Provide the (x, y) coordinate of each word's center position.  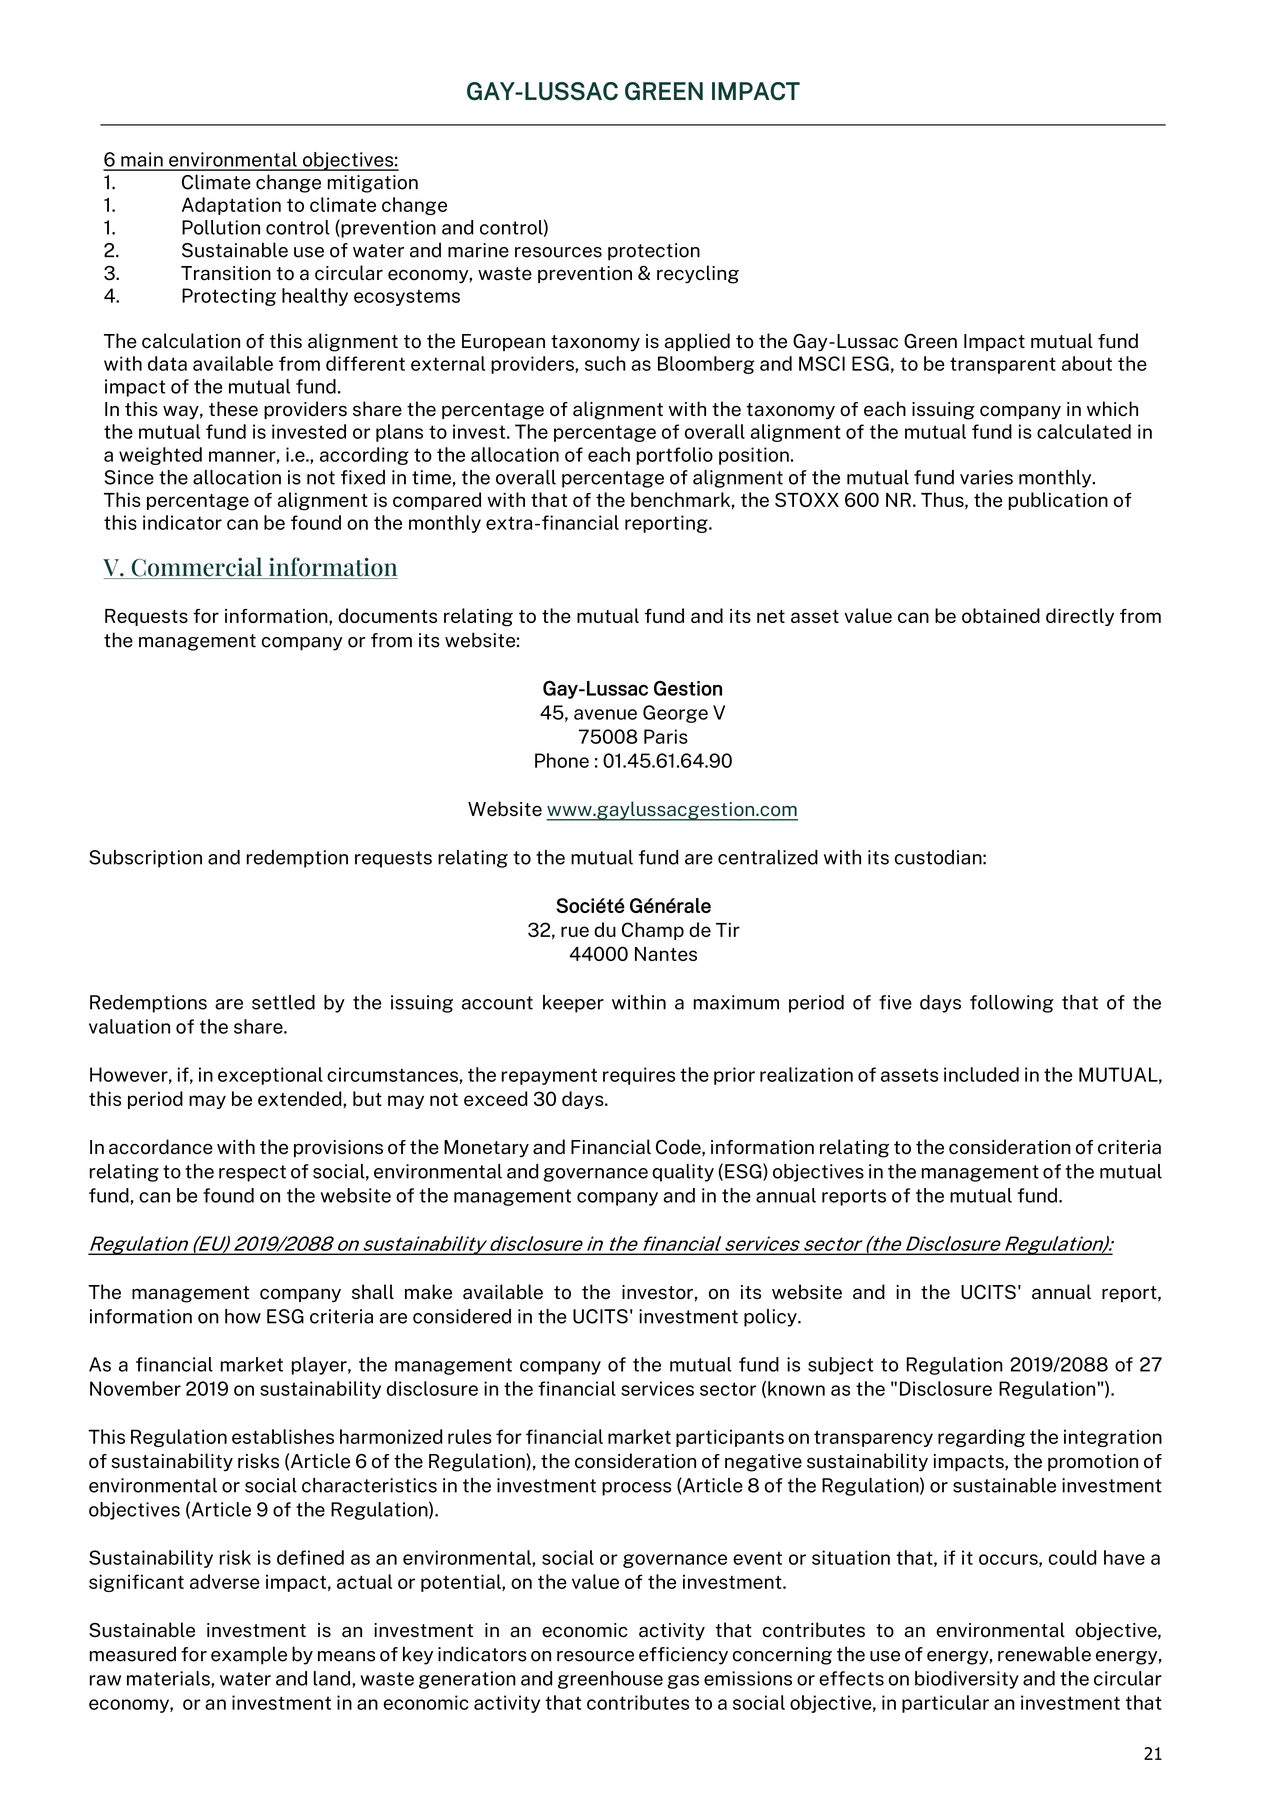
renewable (1044, 1654)
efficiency (683, 1656)
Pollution (221, 227)
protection (654, 252)
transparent (1003, 365)
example (249, 1655)
